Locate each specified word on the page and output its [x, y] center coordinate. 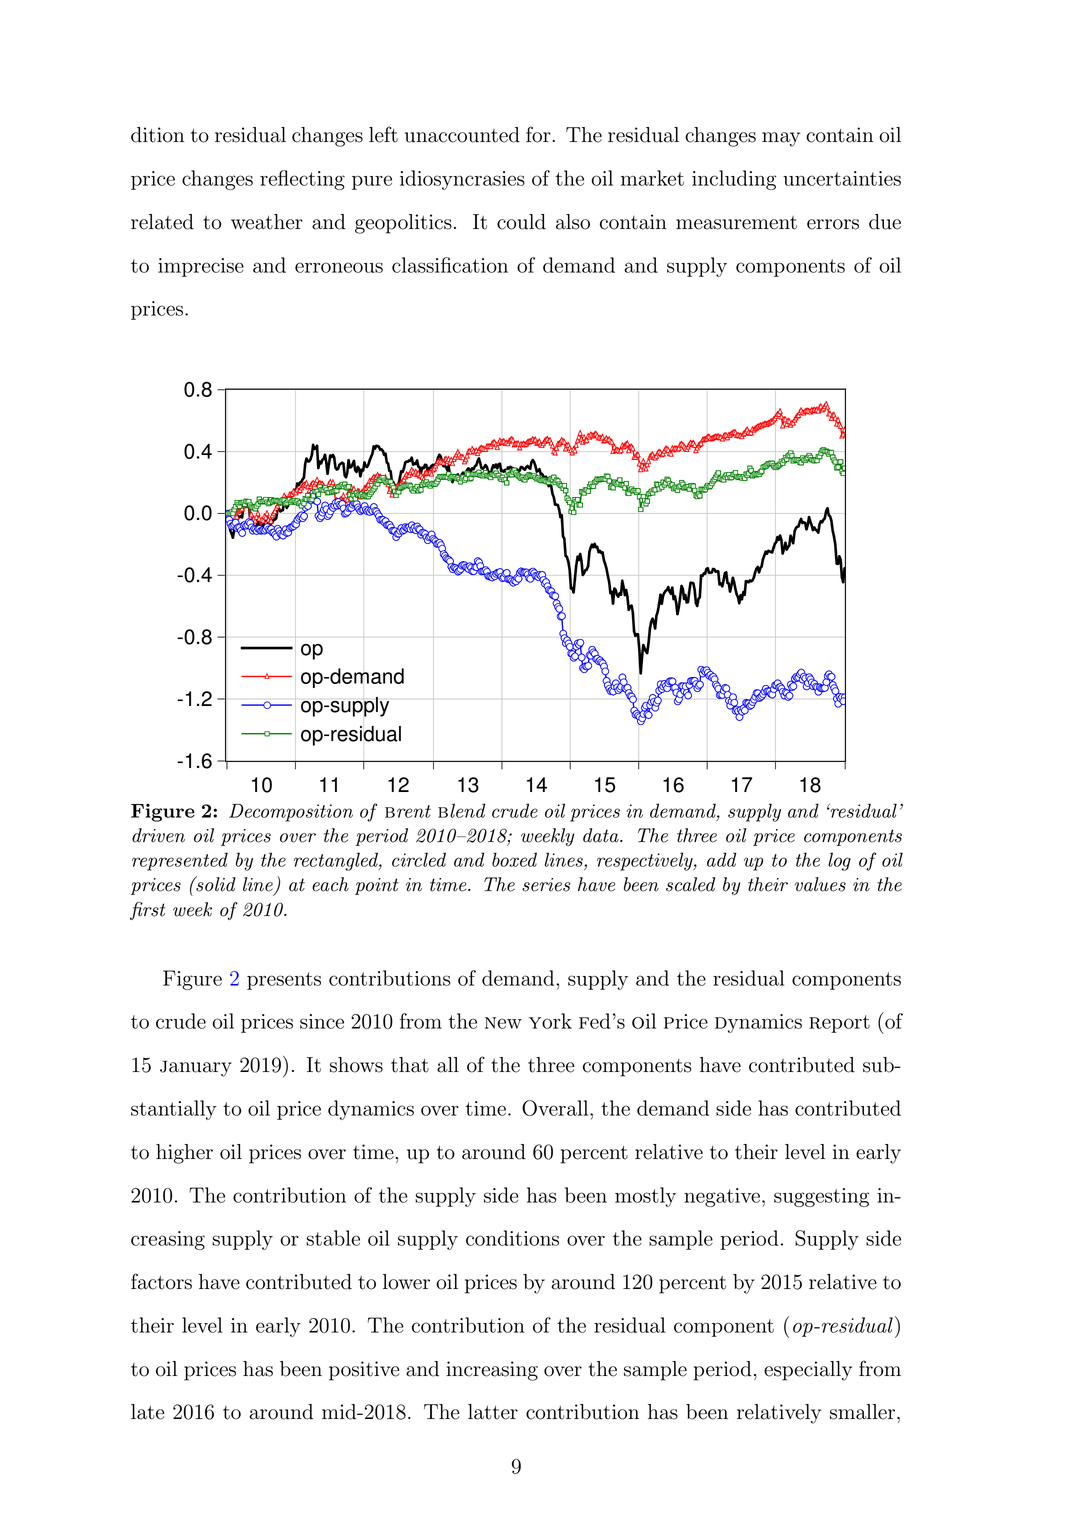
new [503, 1023]
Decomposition [291, 813]
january [196, 1068]
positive [364, 1371]
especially [808, 1371]
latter [493, 1412]
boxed [514, 859]
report [839, 1024]
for [539, 134]
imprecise [201, 267]
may [781, 139]
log [839, 861]
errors [833, 224]
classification [450, 265]
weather [267, 222]
